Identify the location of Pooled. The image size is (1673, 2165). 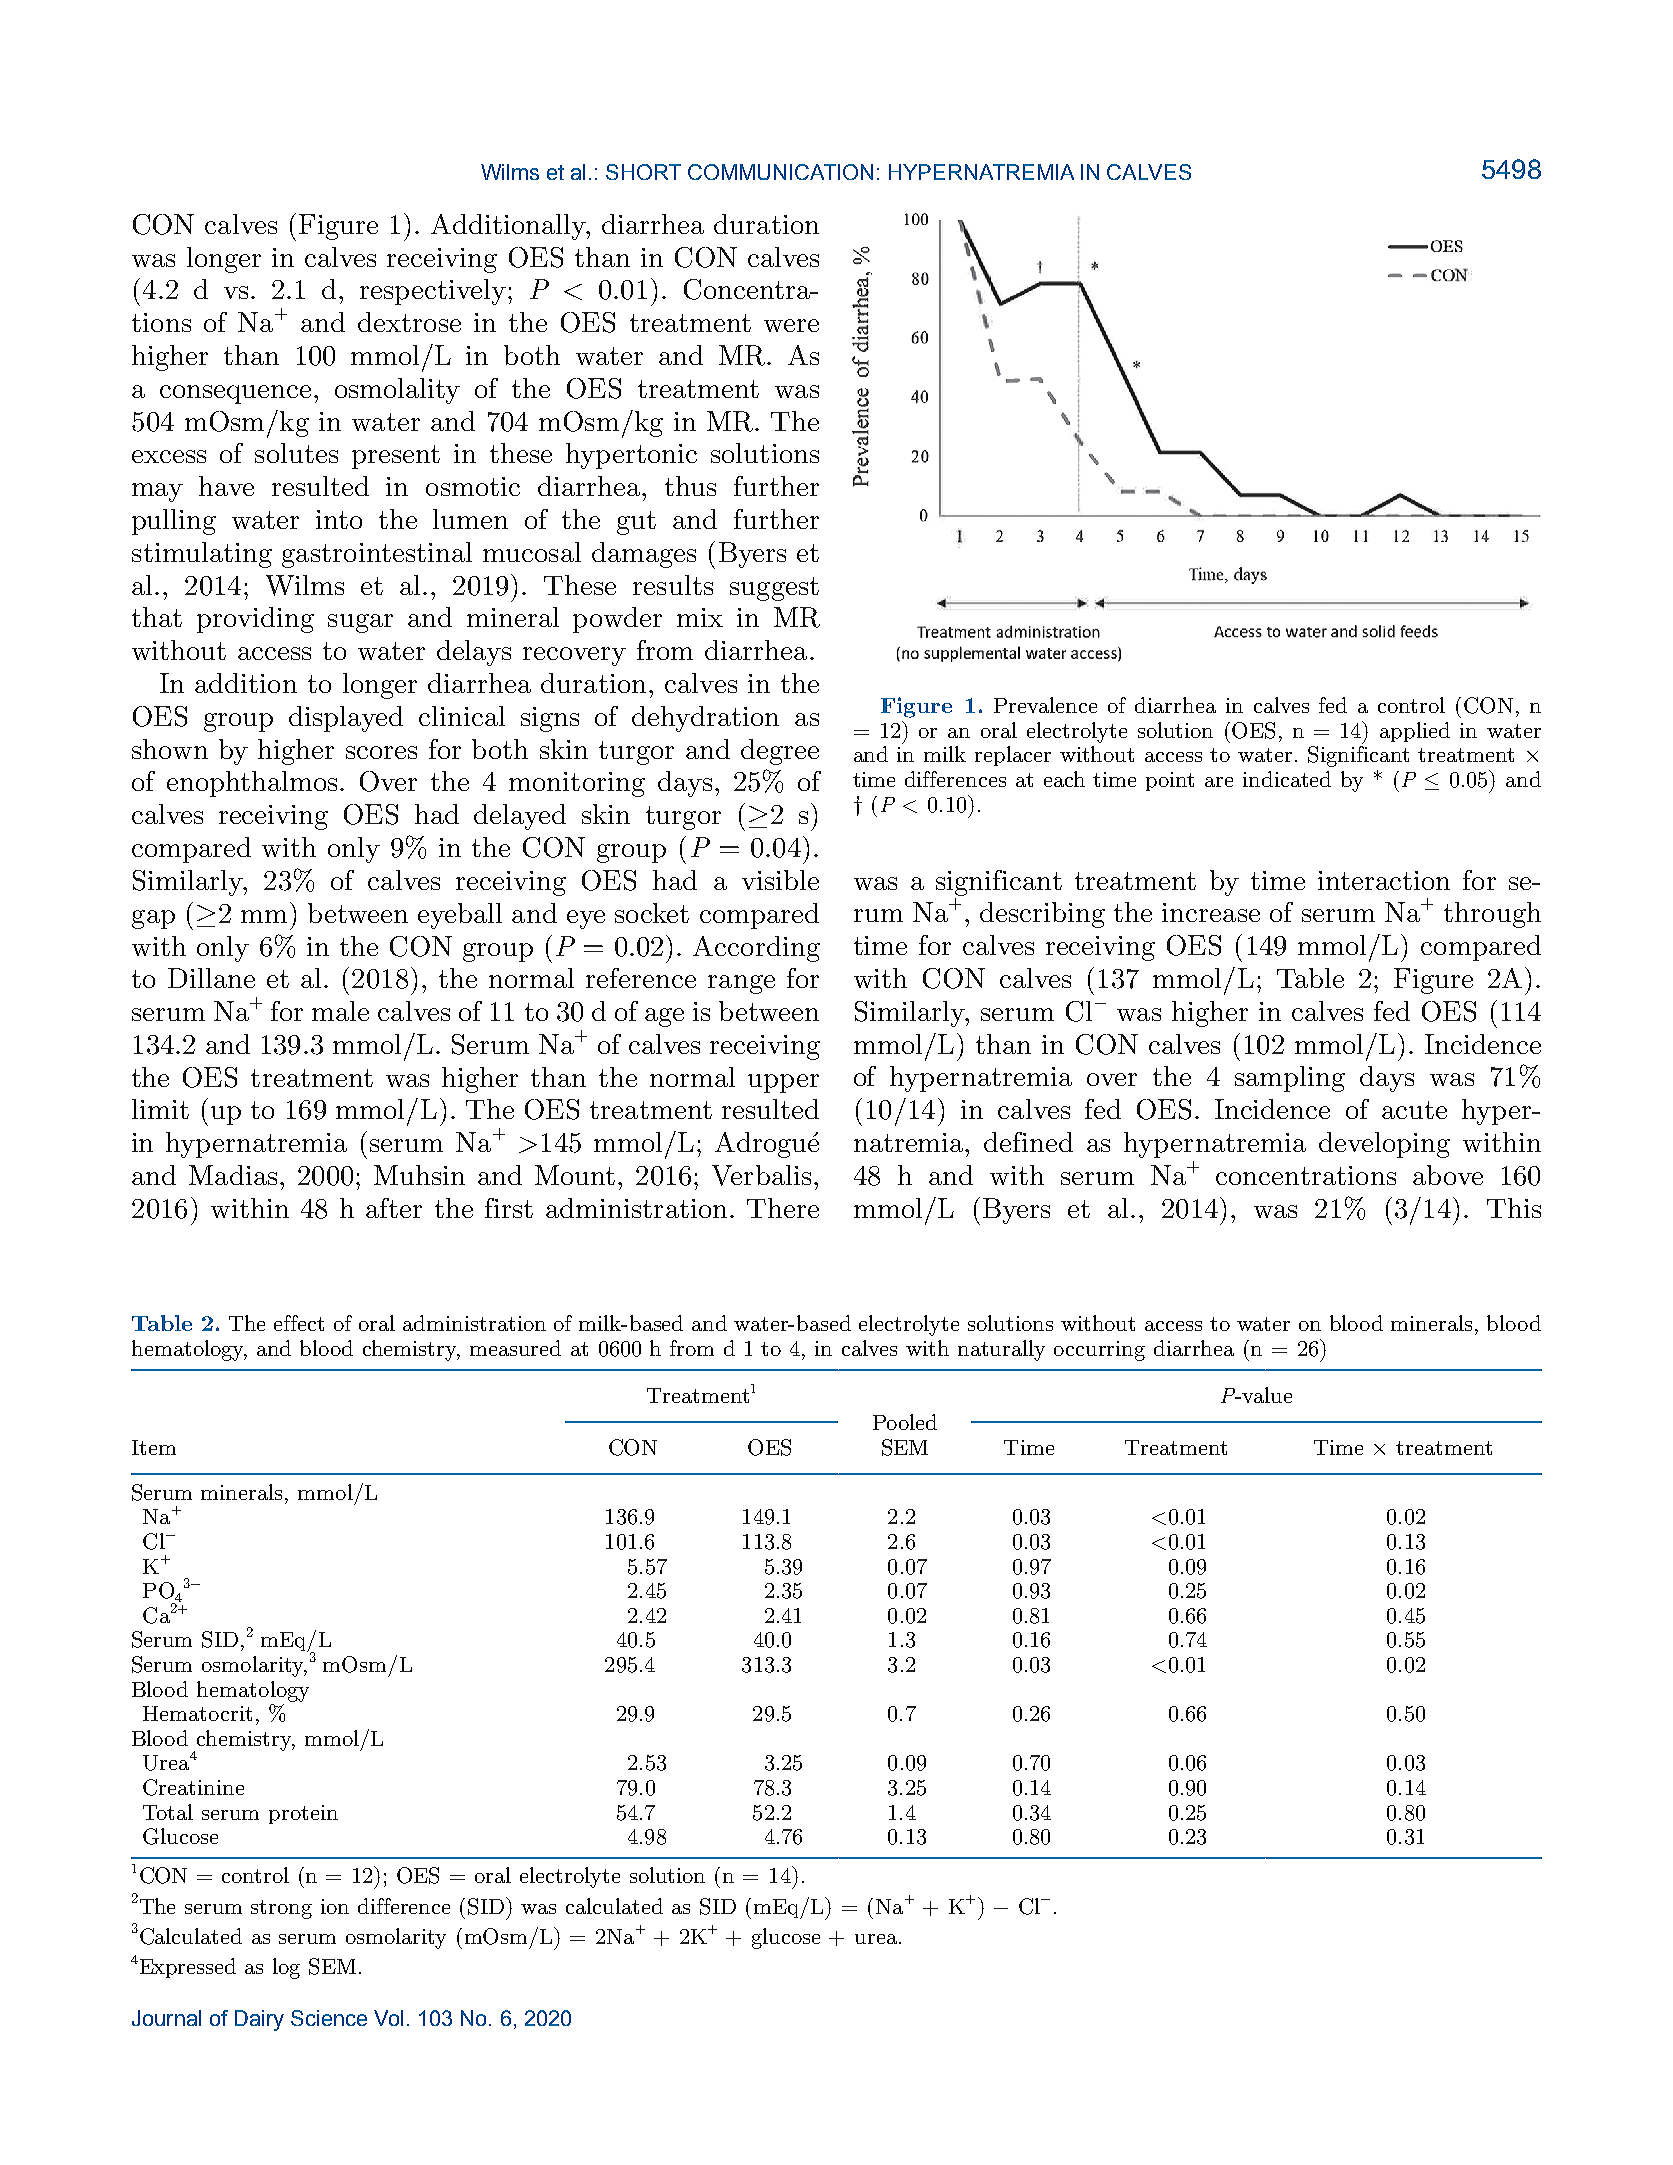
(905, 1422).
